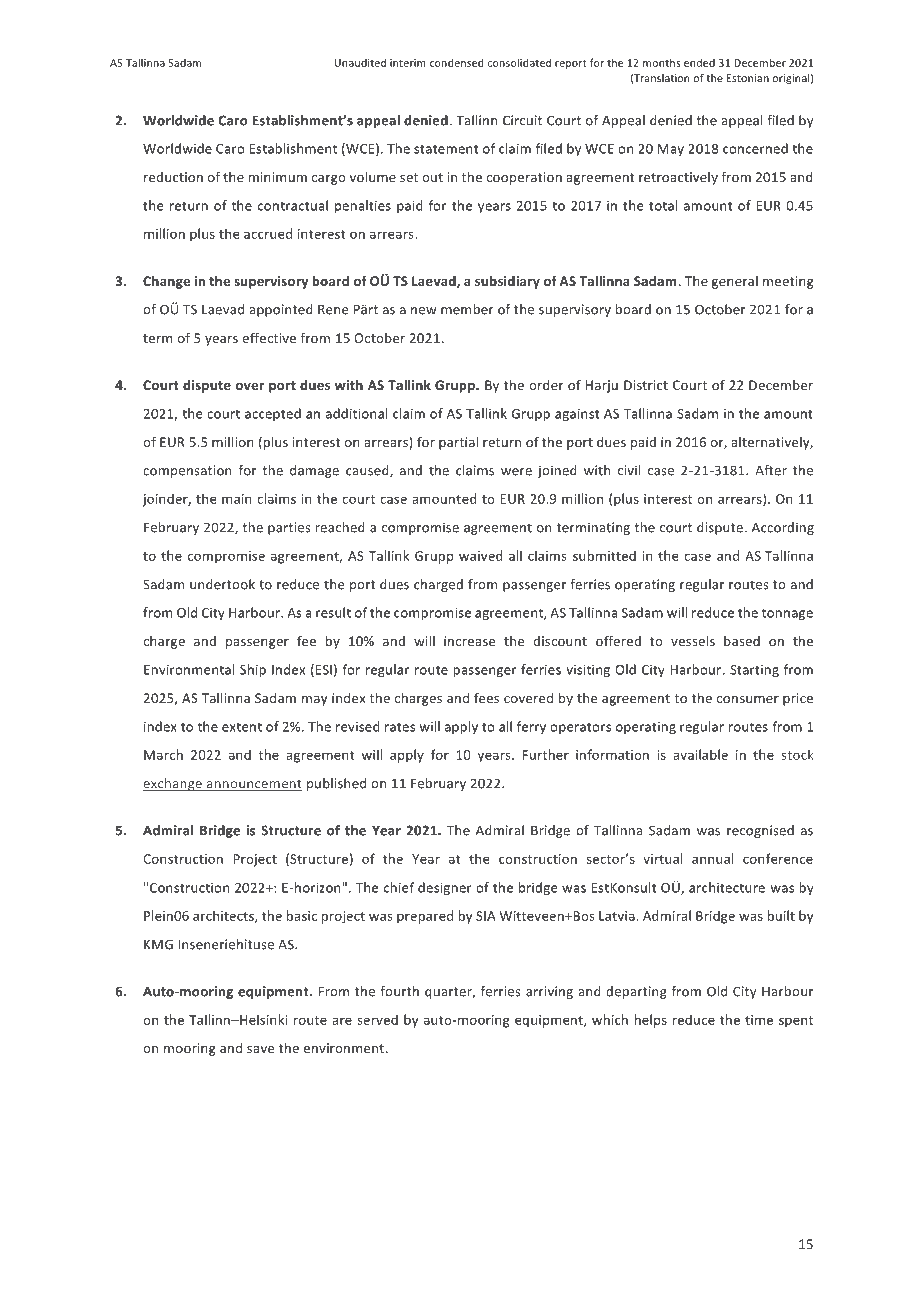 Image resolution: width=924 pixels, height=1308 pixels. Describe the element at coordinates (260, 1049) in the document. I see `save` at that location.
